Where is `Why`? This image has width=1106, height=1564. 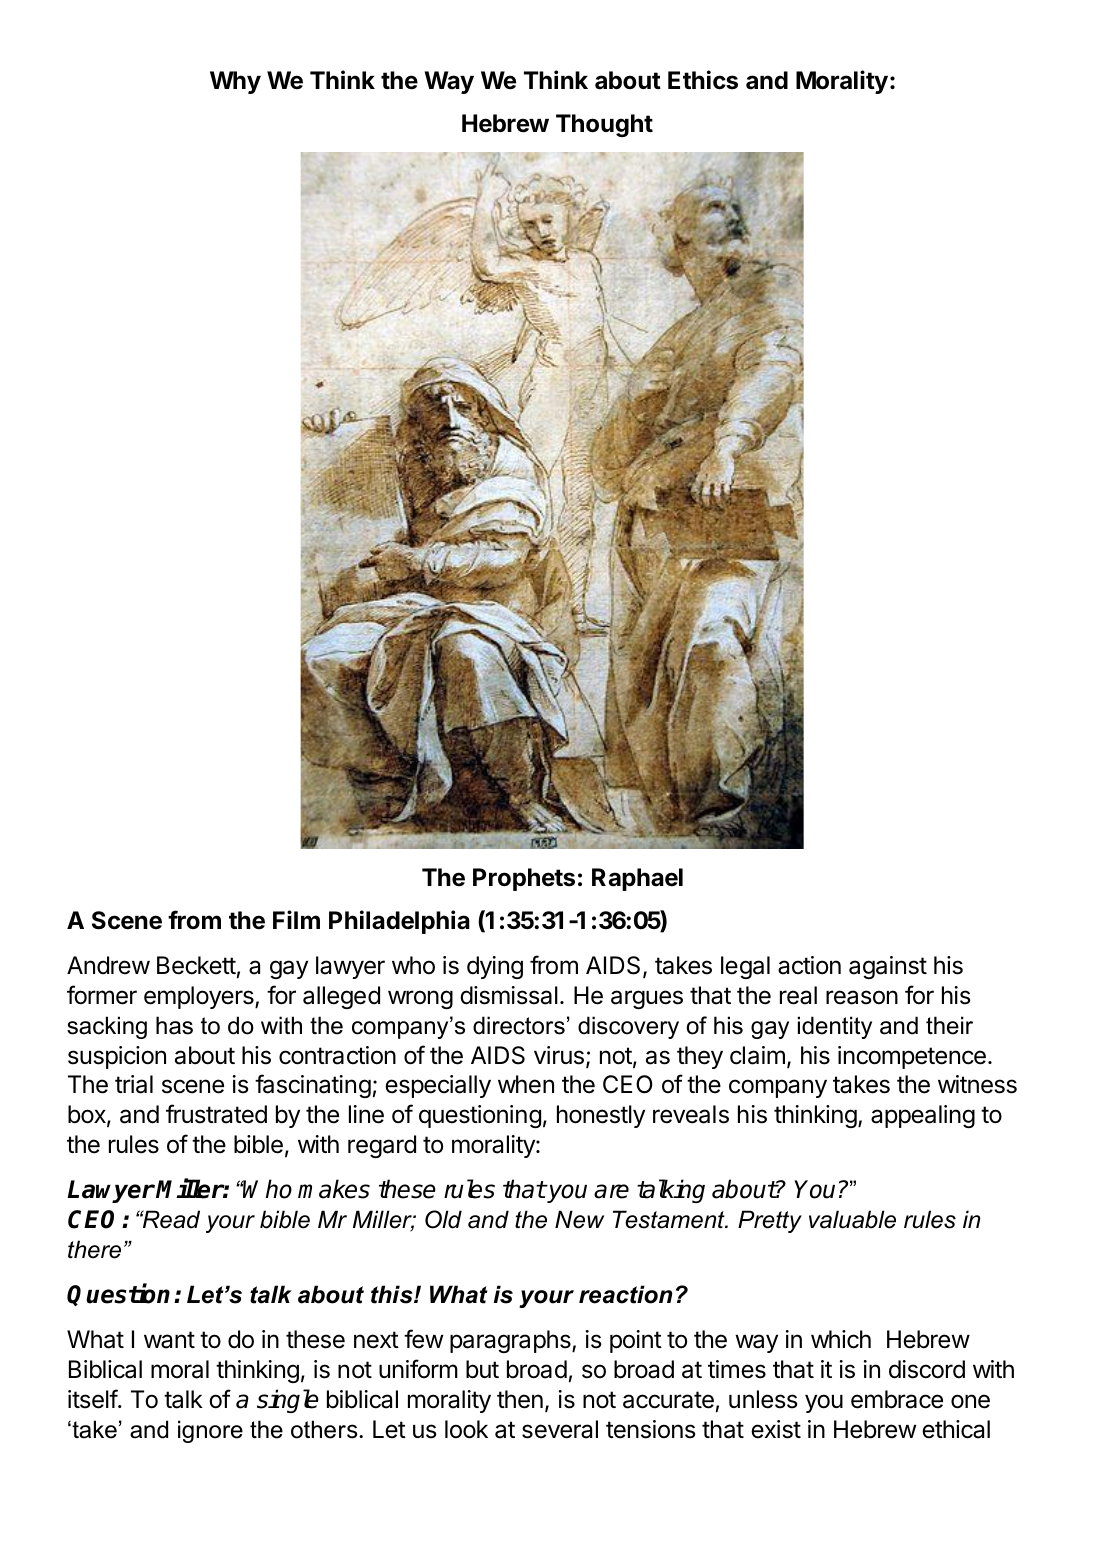
Why is located at coordinates (235, 82).
